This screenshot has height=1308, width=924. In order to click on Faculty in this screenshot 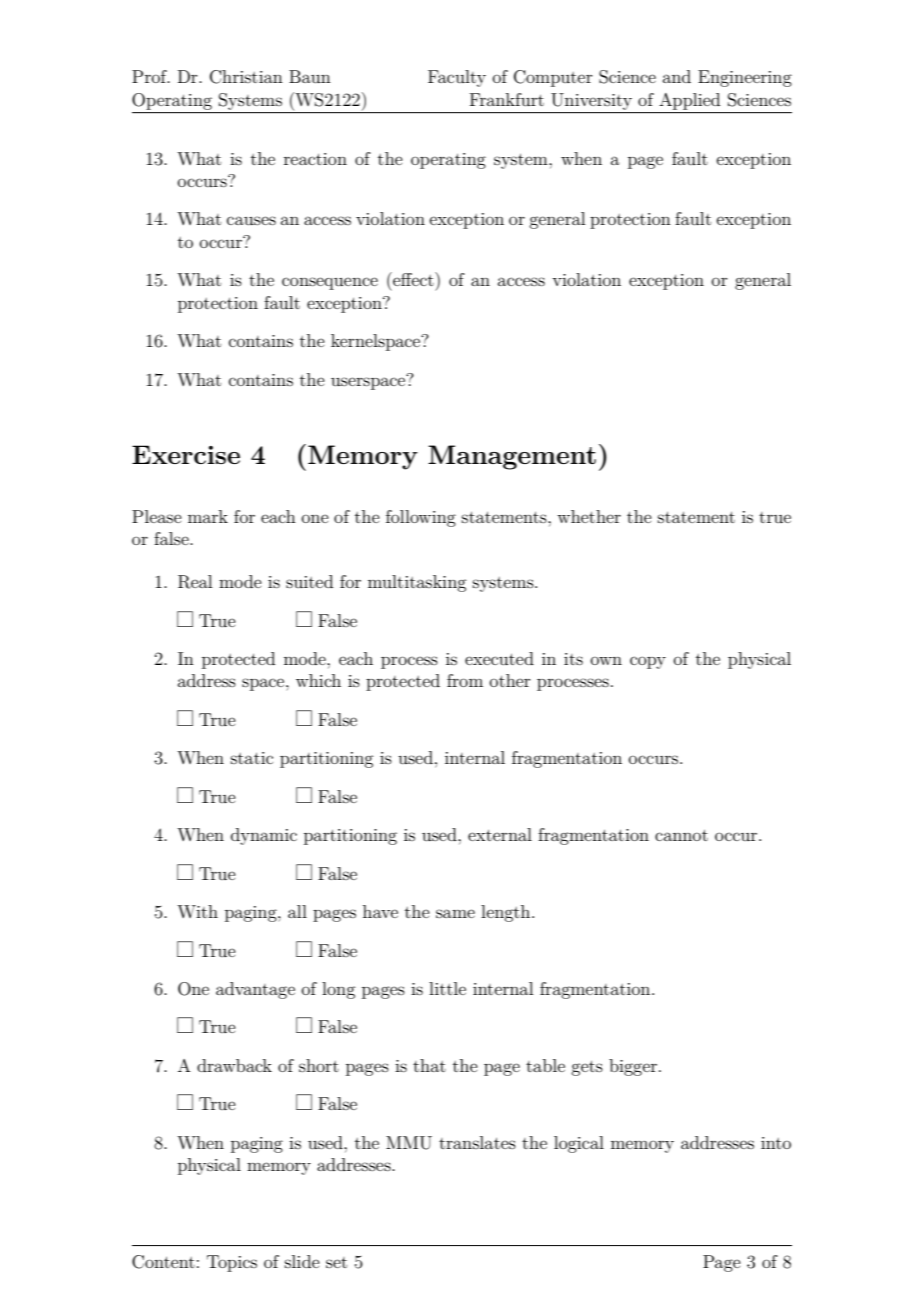, I will do `click(457, 78)`.
